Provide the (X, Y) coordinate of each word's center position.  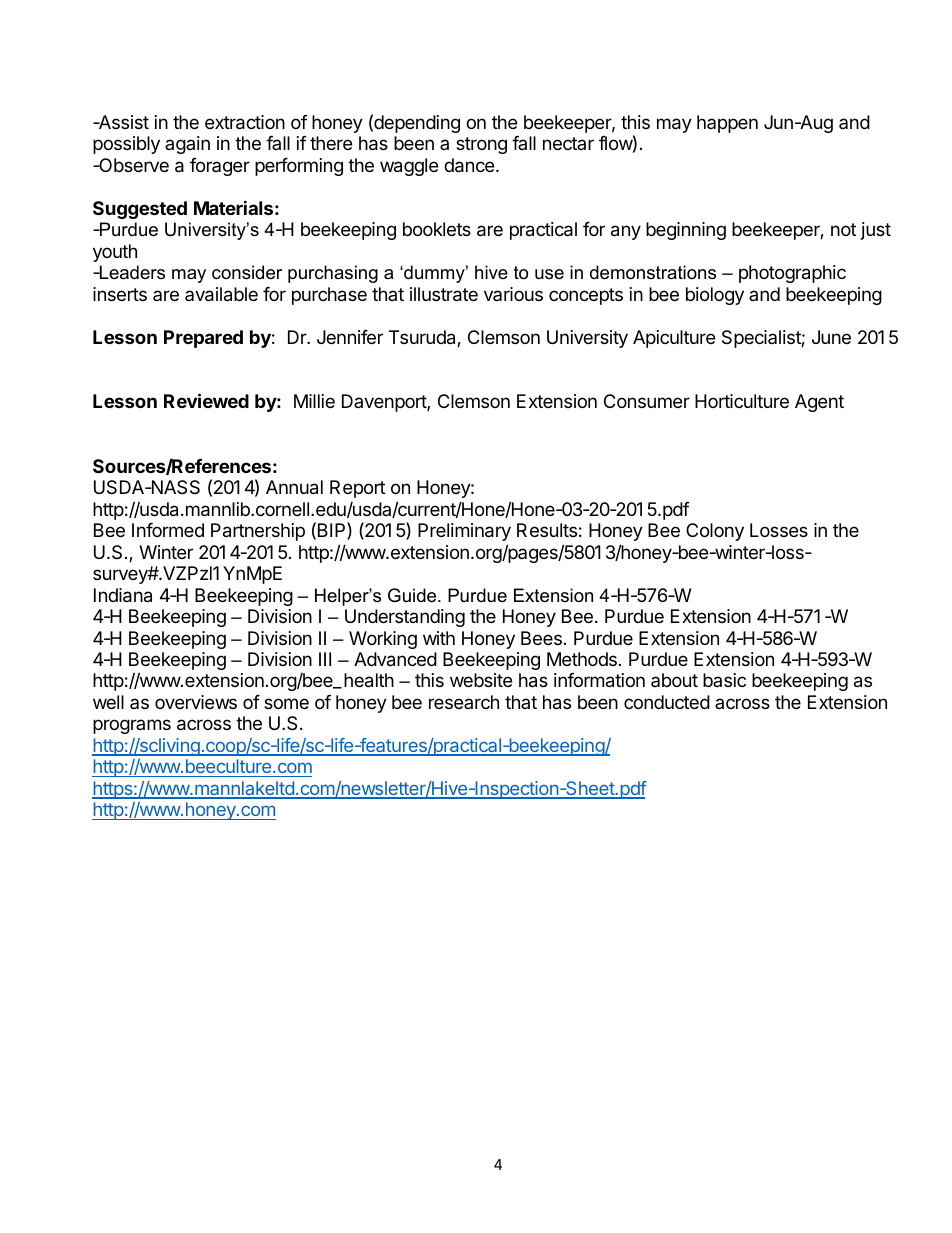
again (187, 145)
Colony (715, 532)
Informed (168, 530)
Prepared (203, 339)
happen (727, 124)
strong (481, 145)
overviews (196, 702)
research (464, 702)
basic (724, 680)
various (513, 294)
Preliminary (464, 532)
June (831, 337)
